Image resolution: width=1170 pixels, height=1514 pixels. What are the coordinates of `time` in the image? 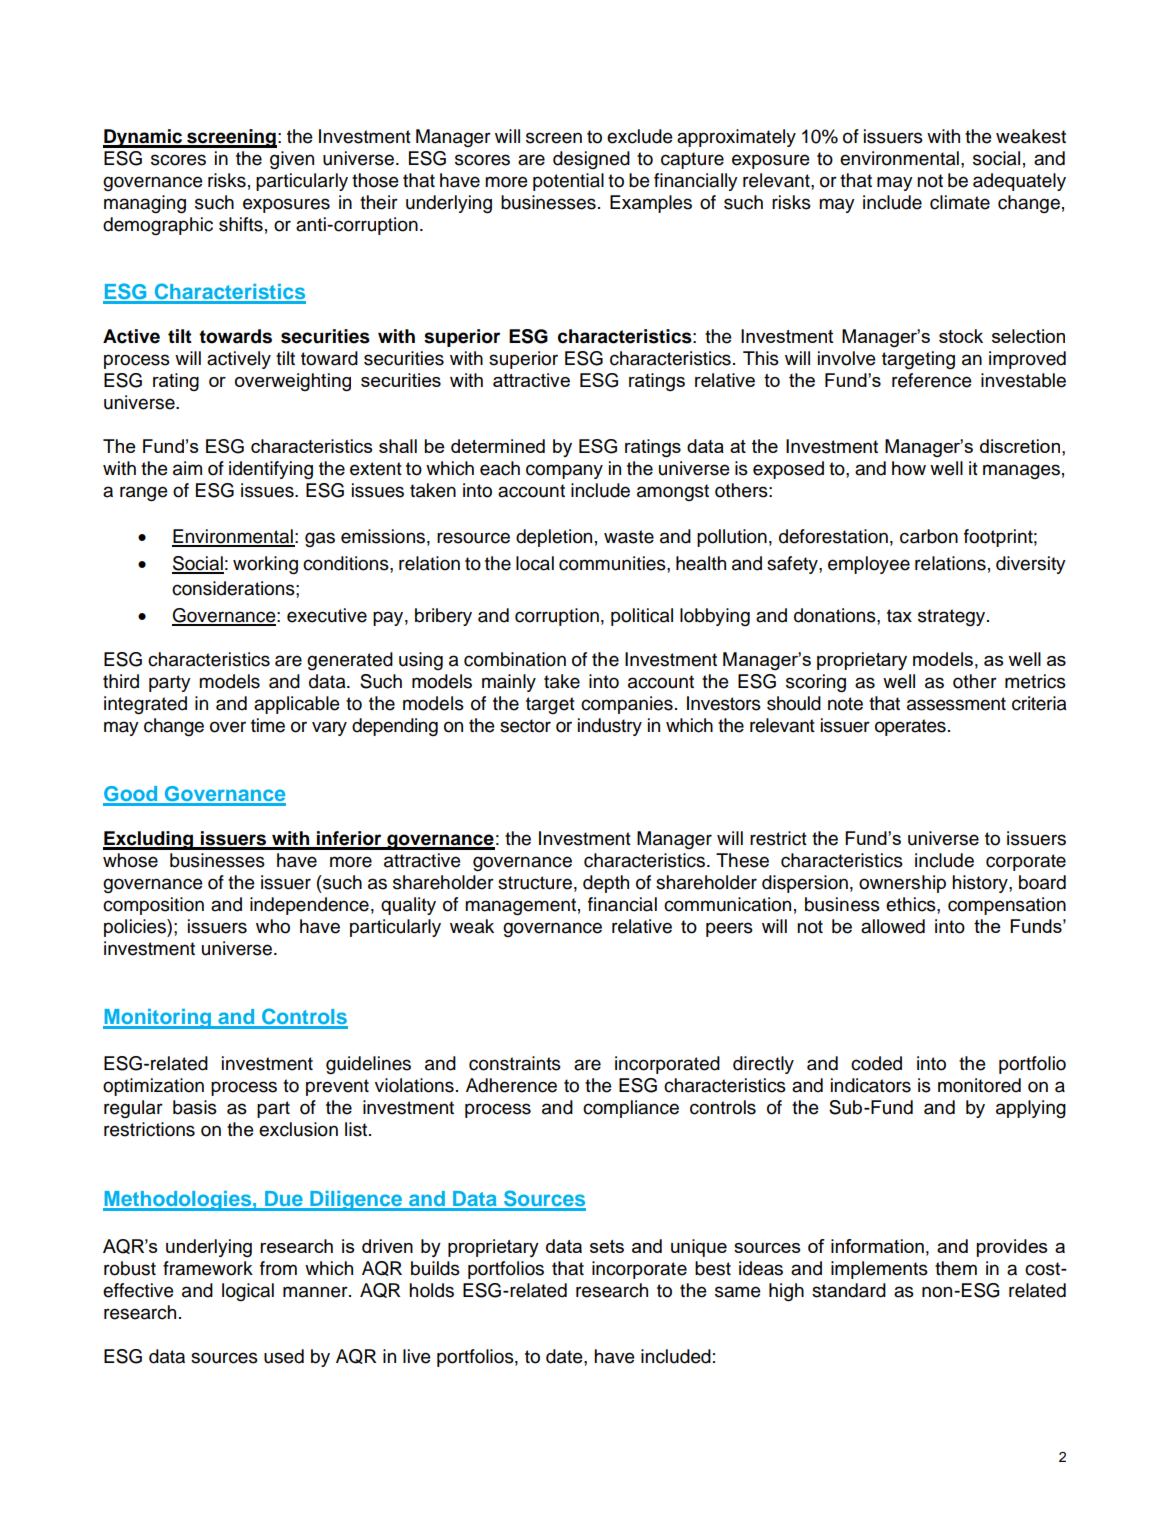 It's located at (268, 725).
